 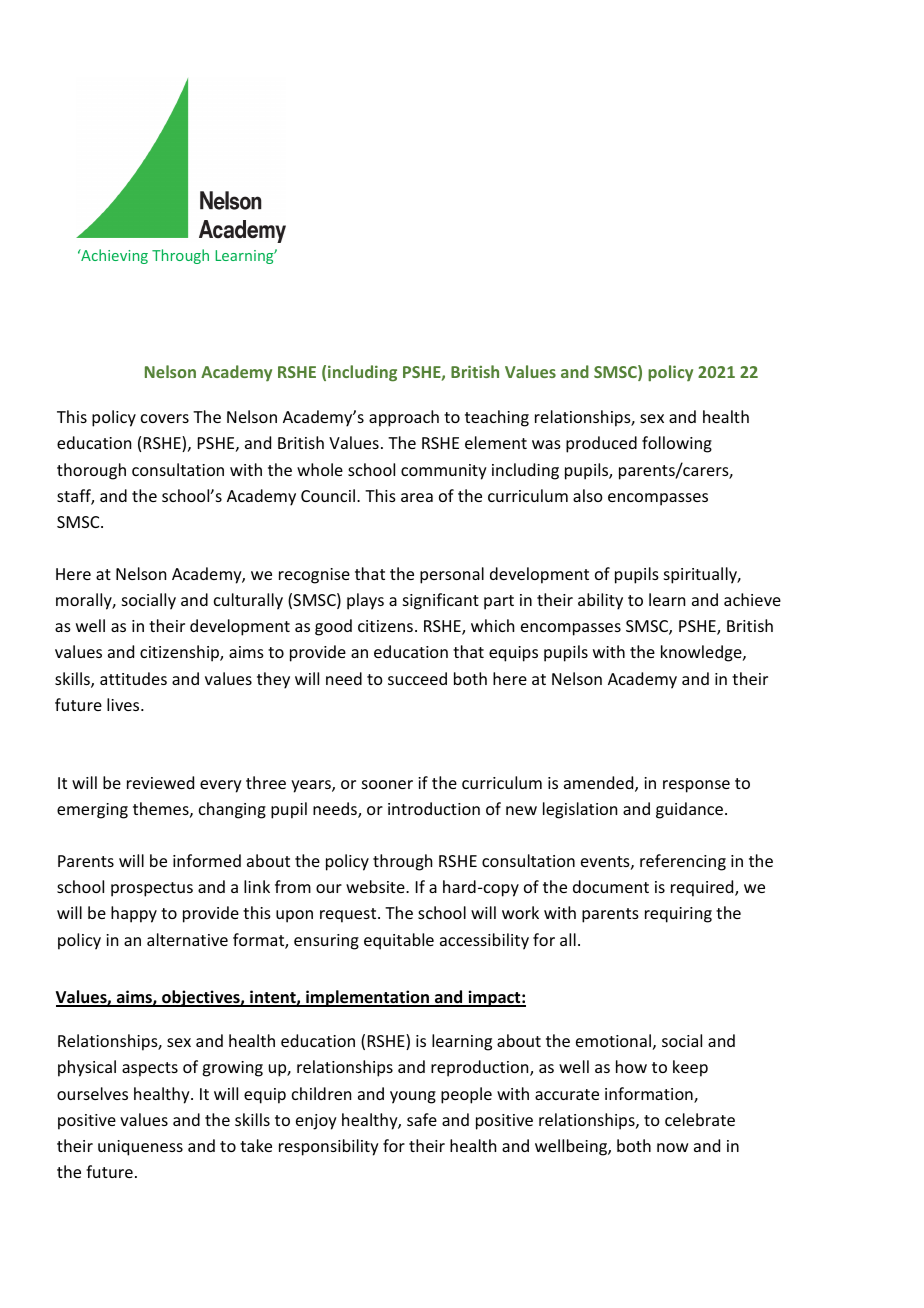 I want to click on following, so click(x=677, y=444).
